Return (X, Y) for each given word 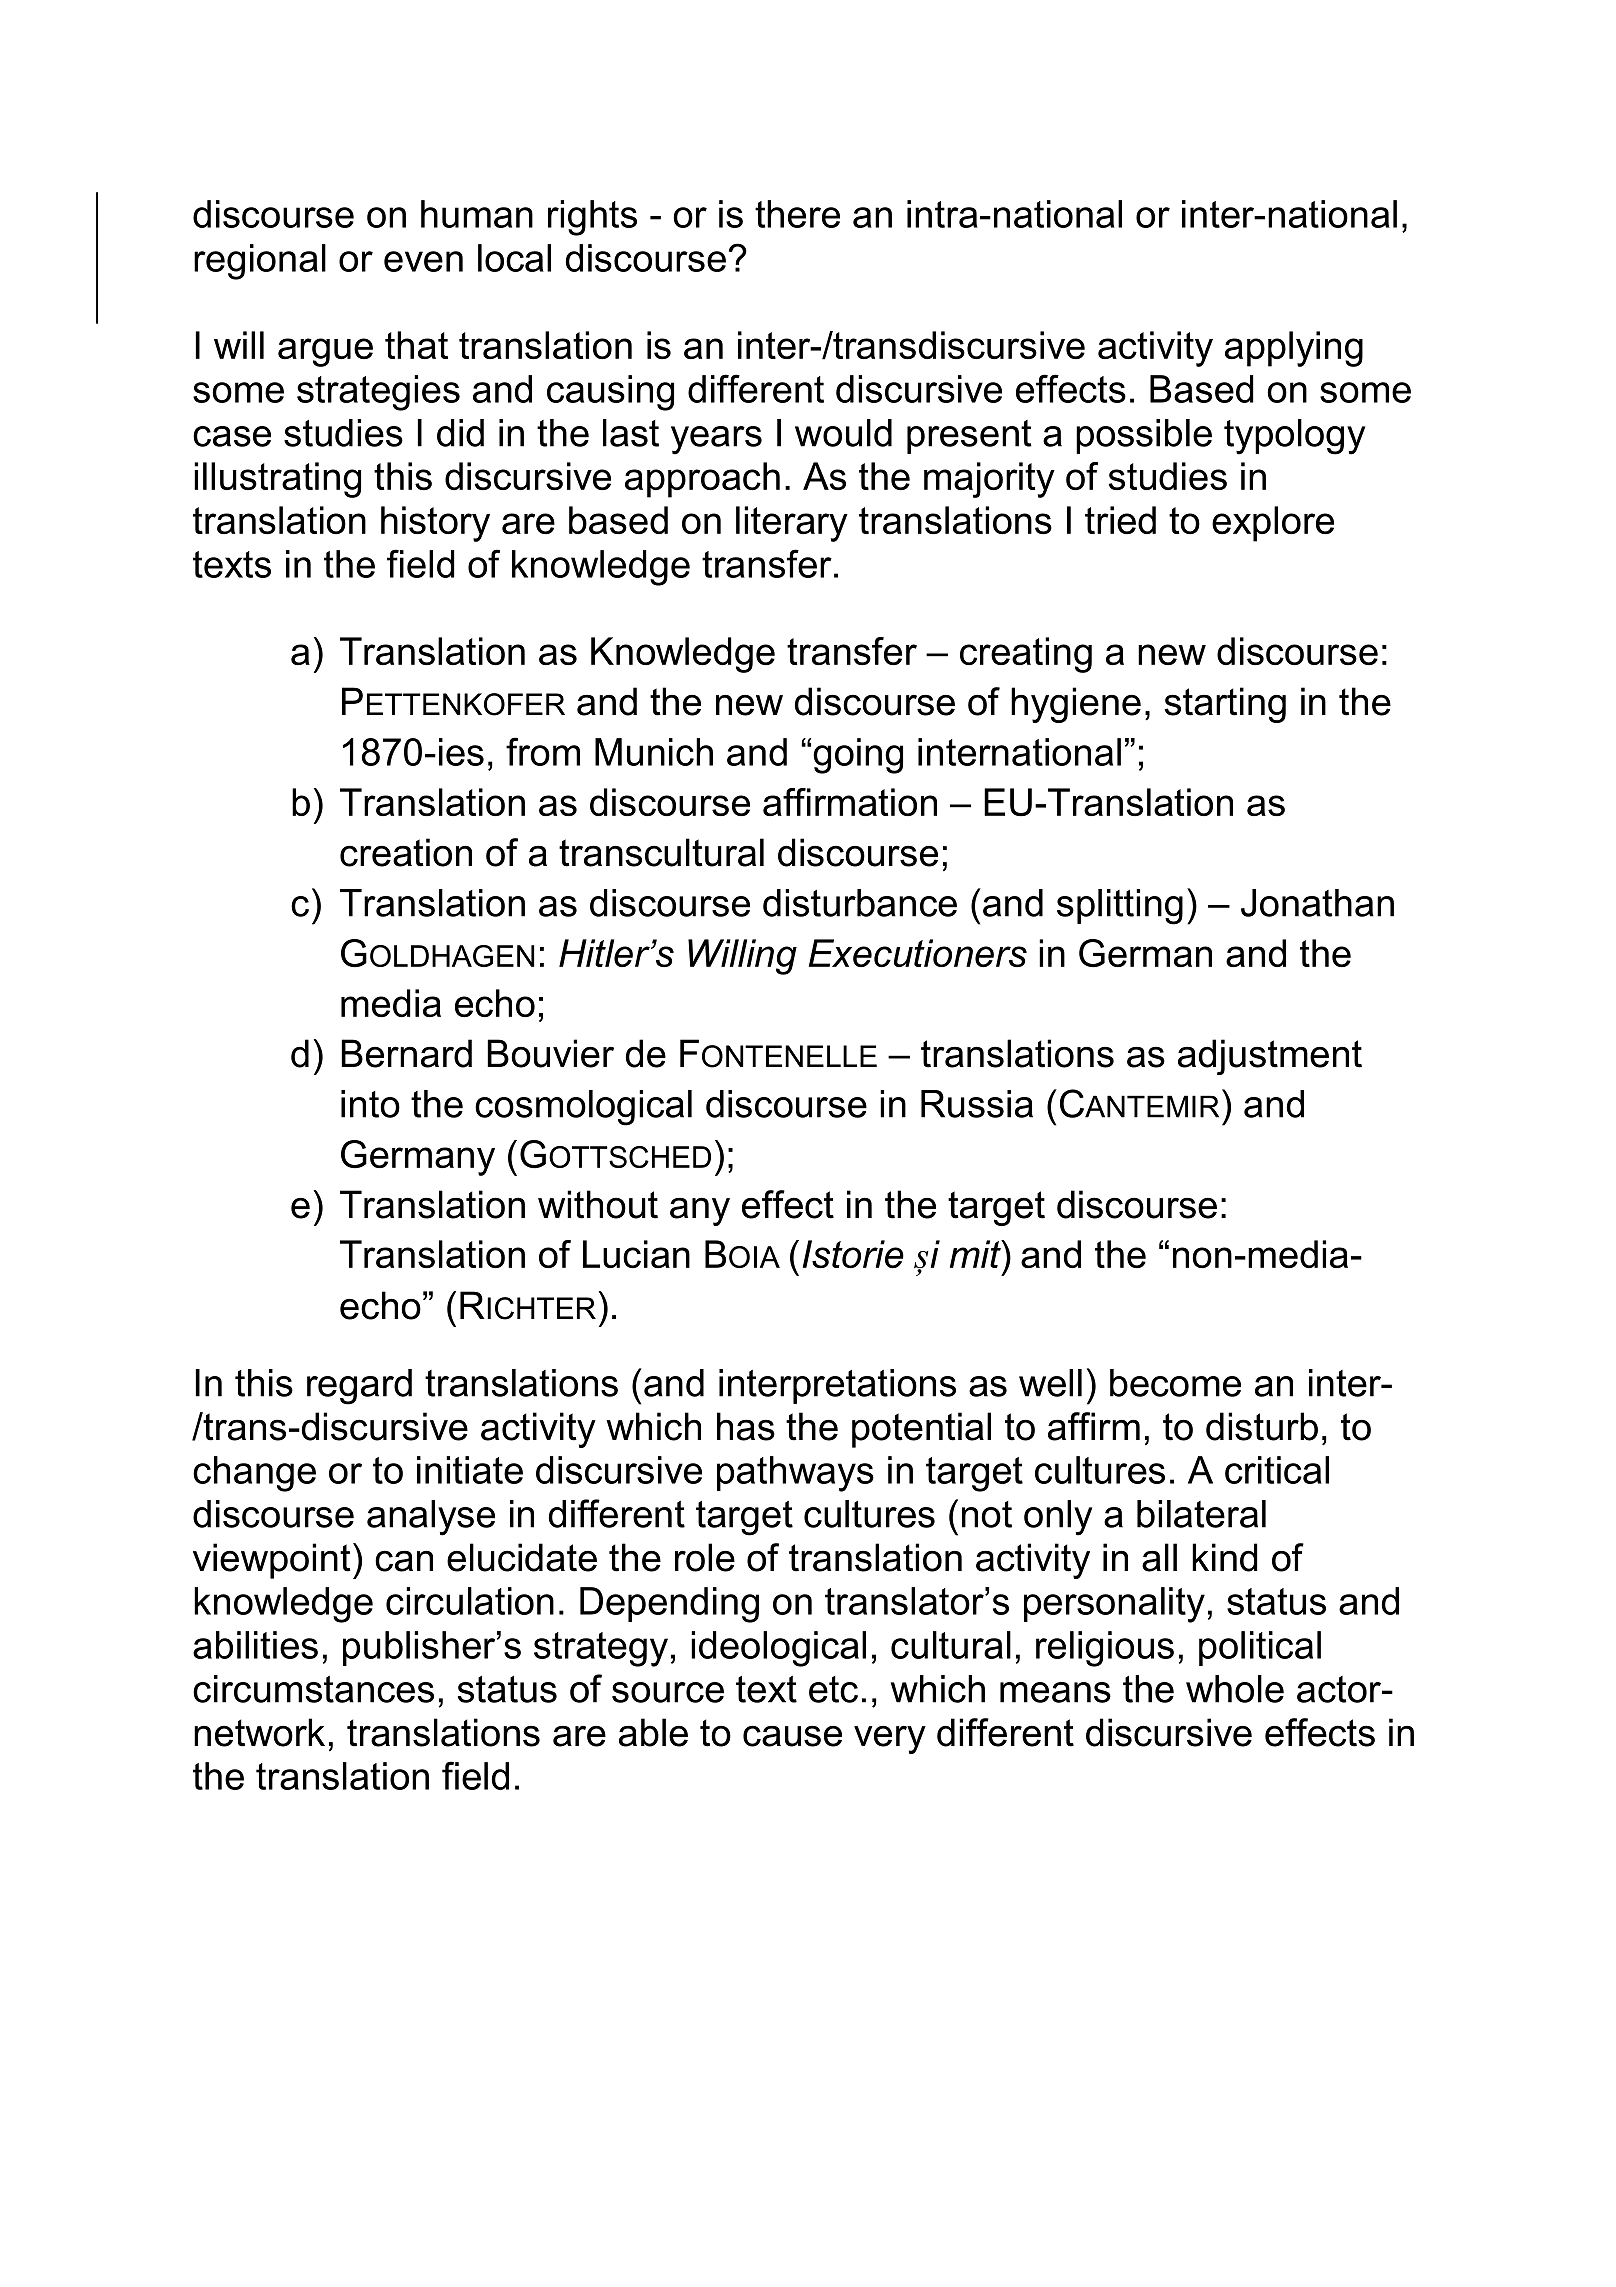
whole (1235, 1689)
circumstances (313, 1689)
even (423, 261)
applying (1294, 349)
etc (833, 1689)
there (797, 214)
